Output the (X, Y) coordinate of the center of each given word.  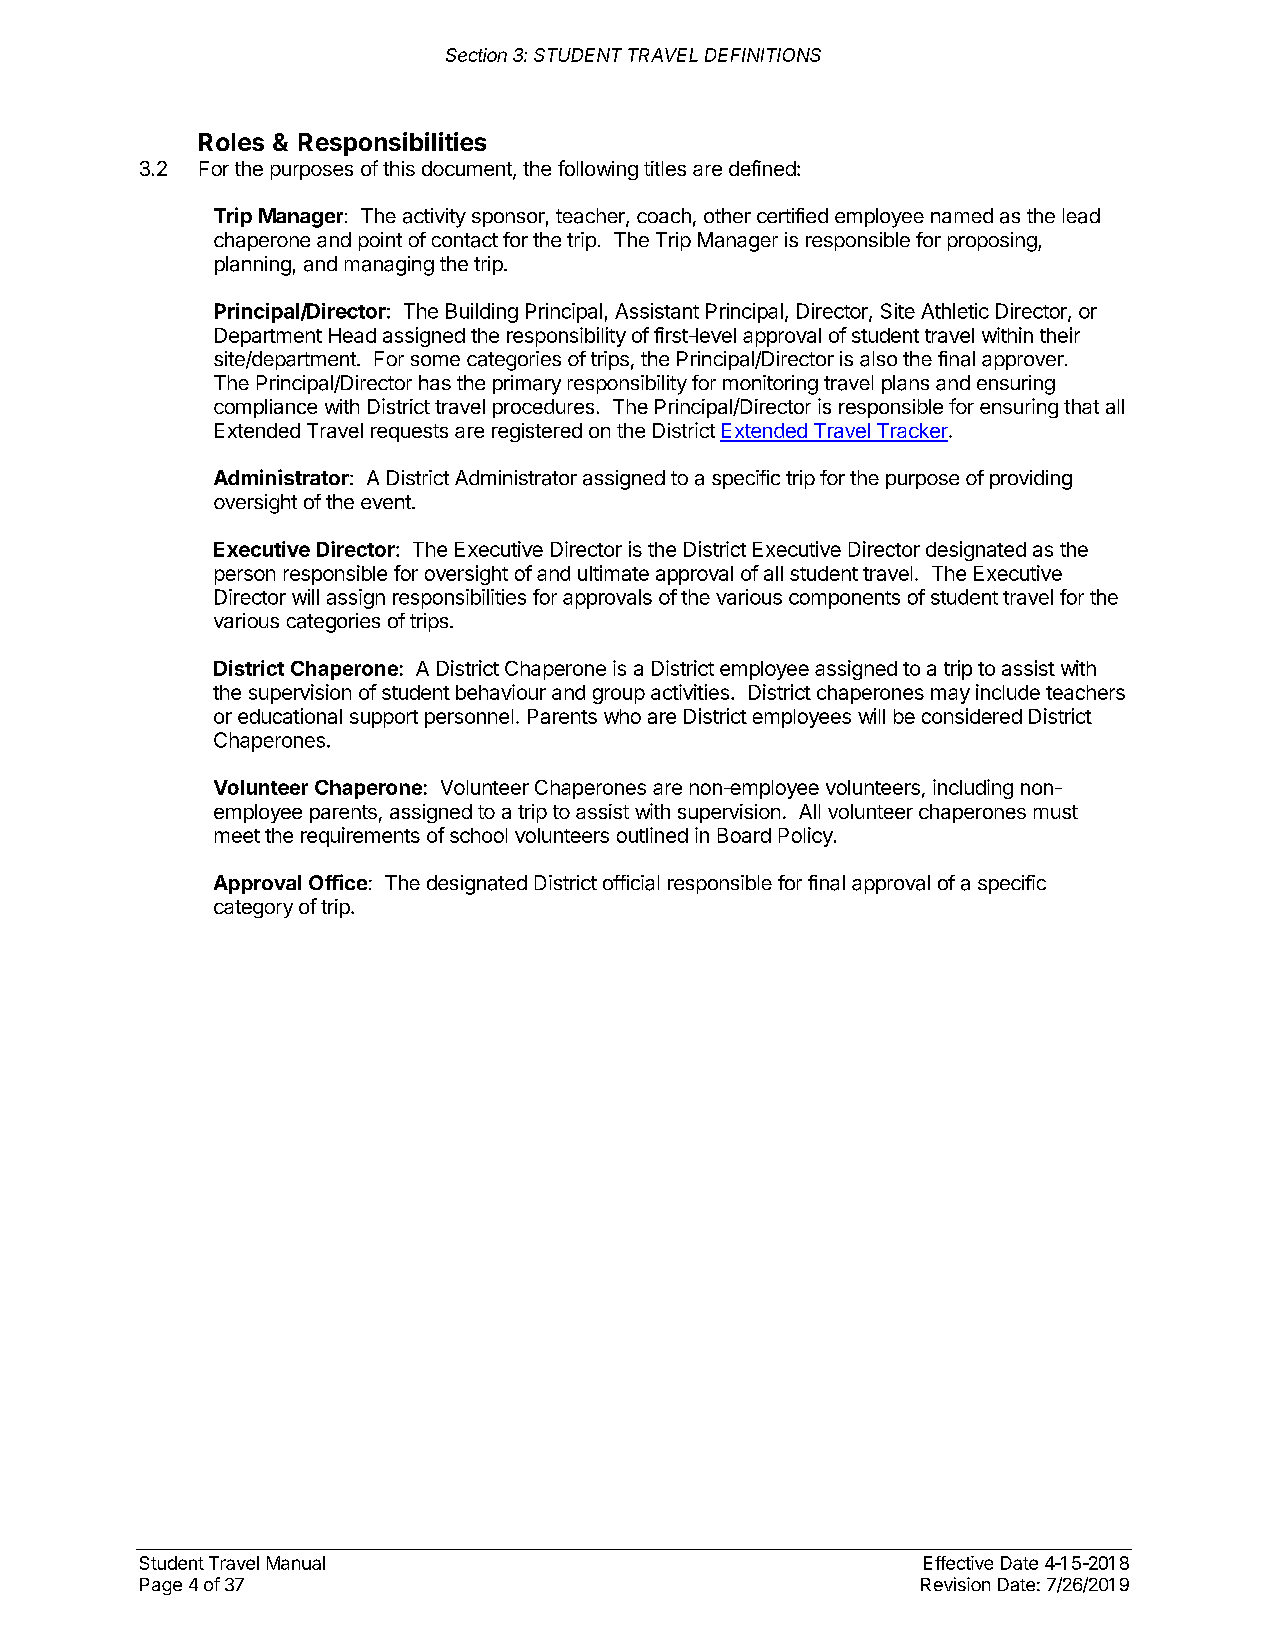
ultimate (613, 573)
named (962, 215)
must (1056, 812)
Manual (296, 1563)
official (631, 883)
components (844, 600)
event (387, 502)
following (598, 170)
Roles (231, 142)
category (253, 909)
